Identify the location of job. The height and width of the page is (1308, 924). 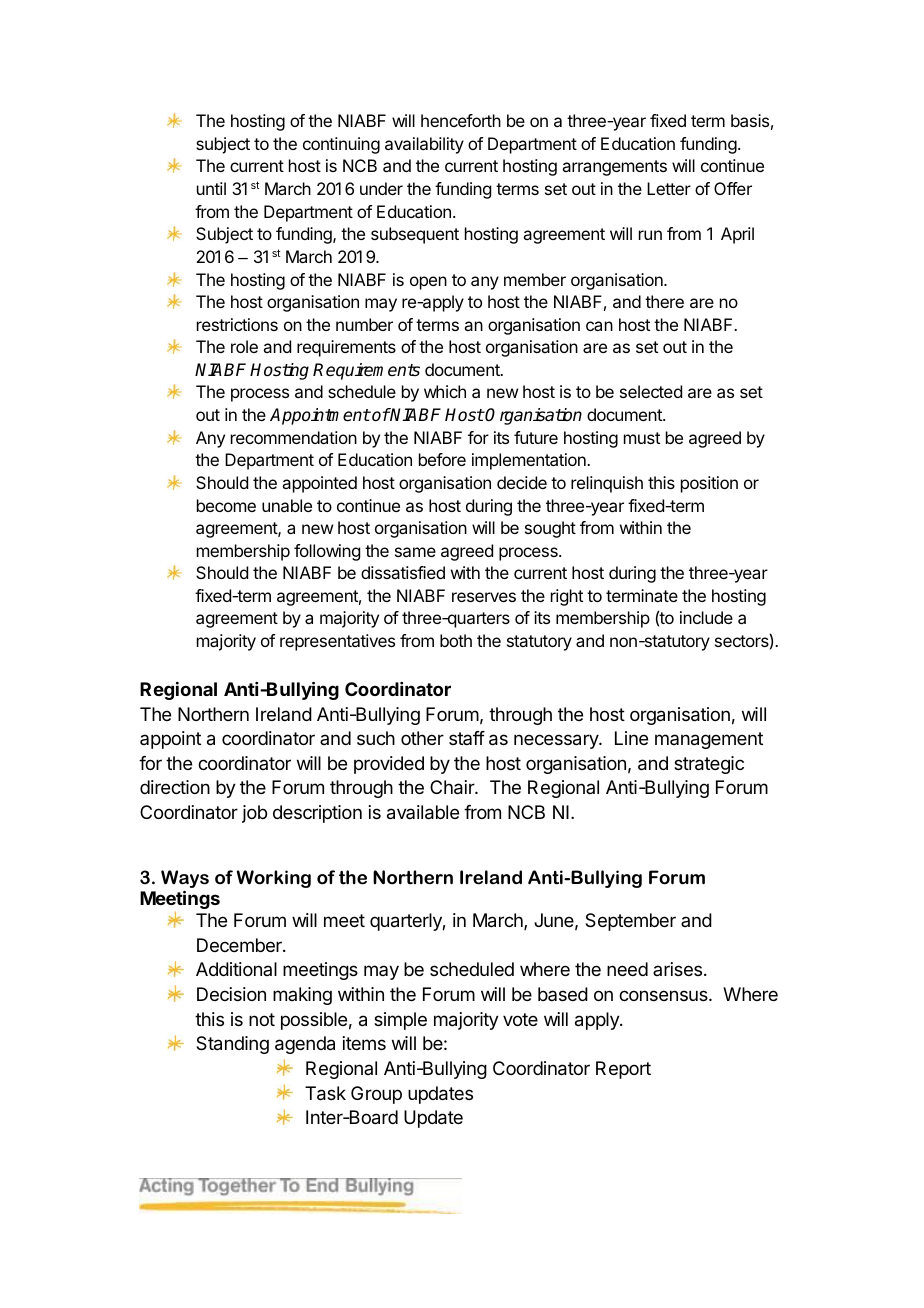
(254, 814).
